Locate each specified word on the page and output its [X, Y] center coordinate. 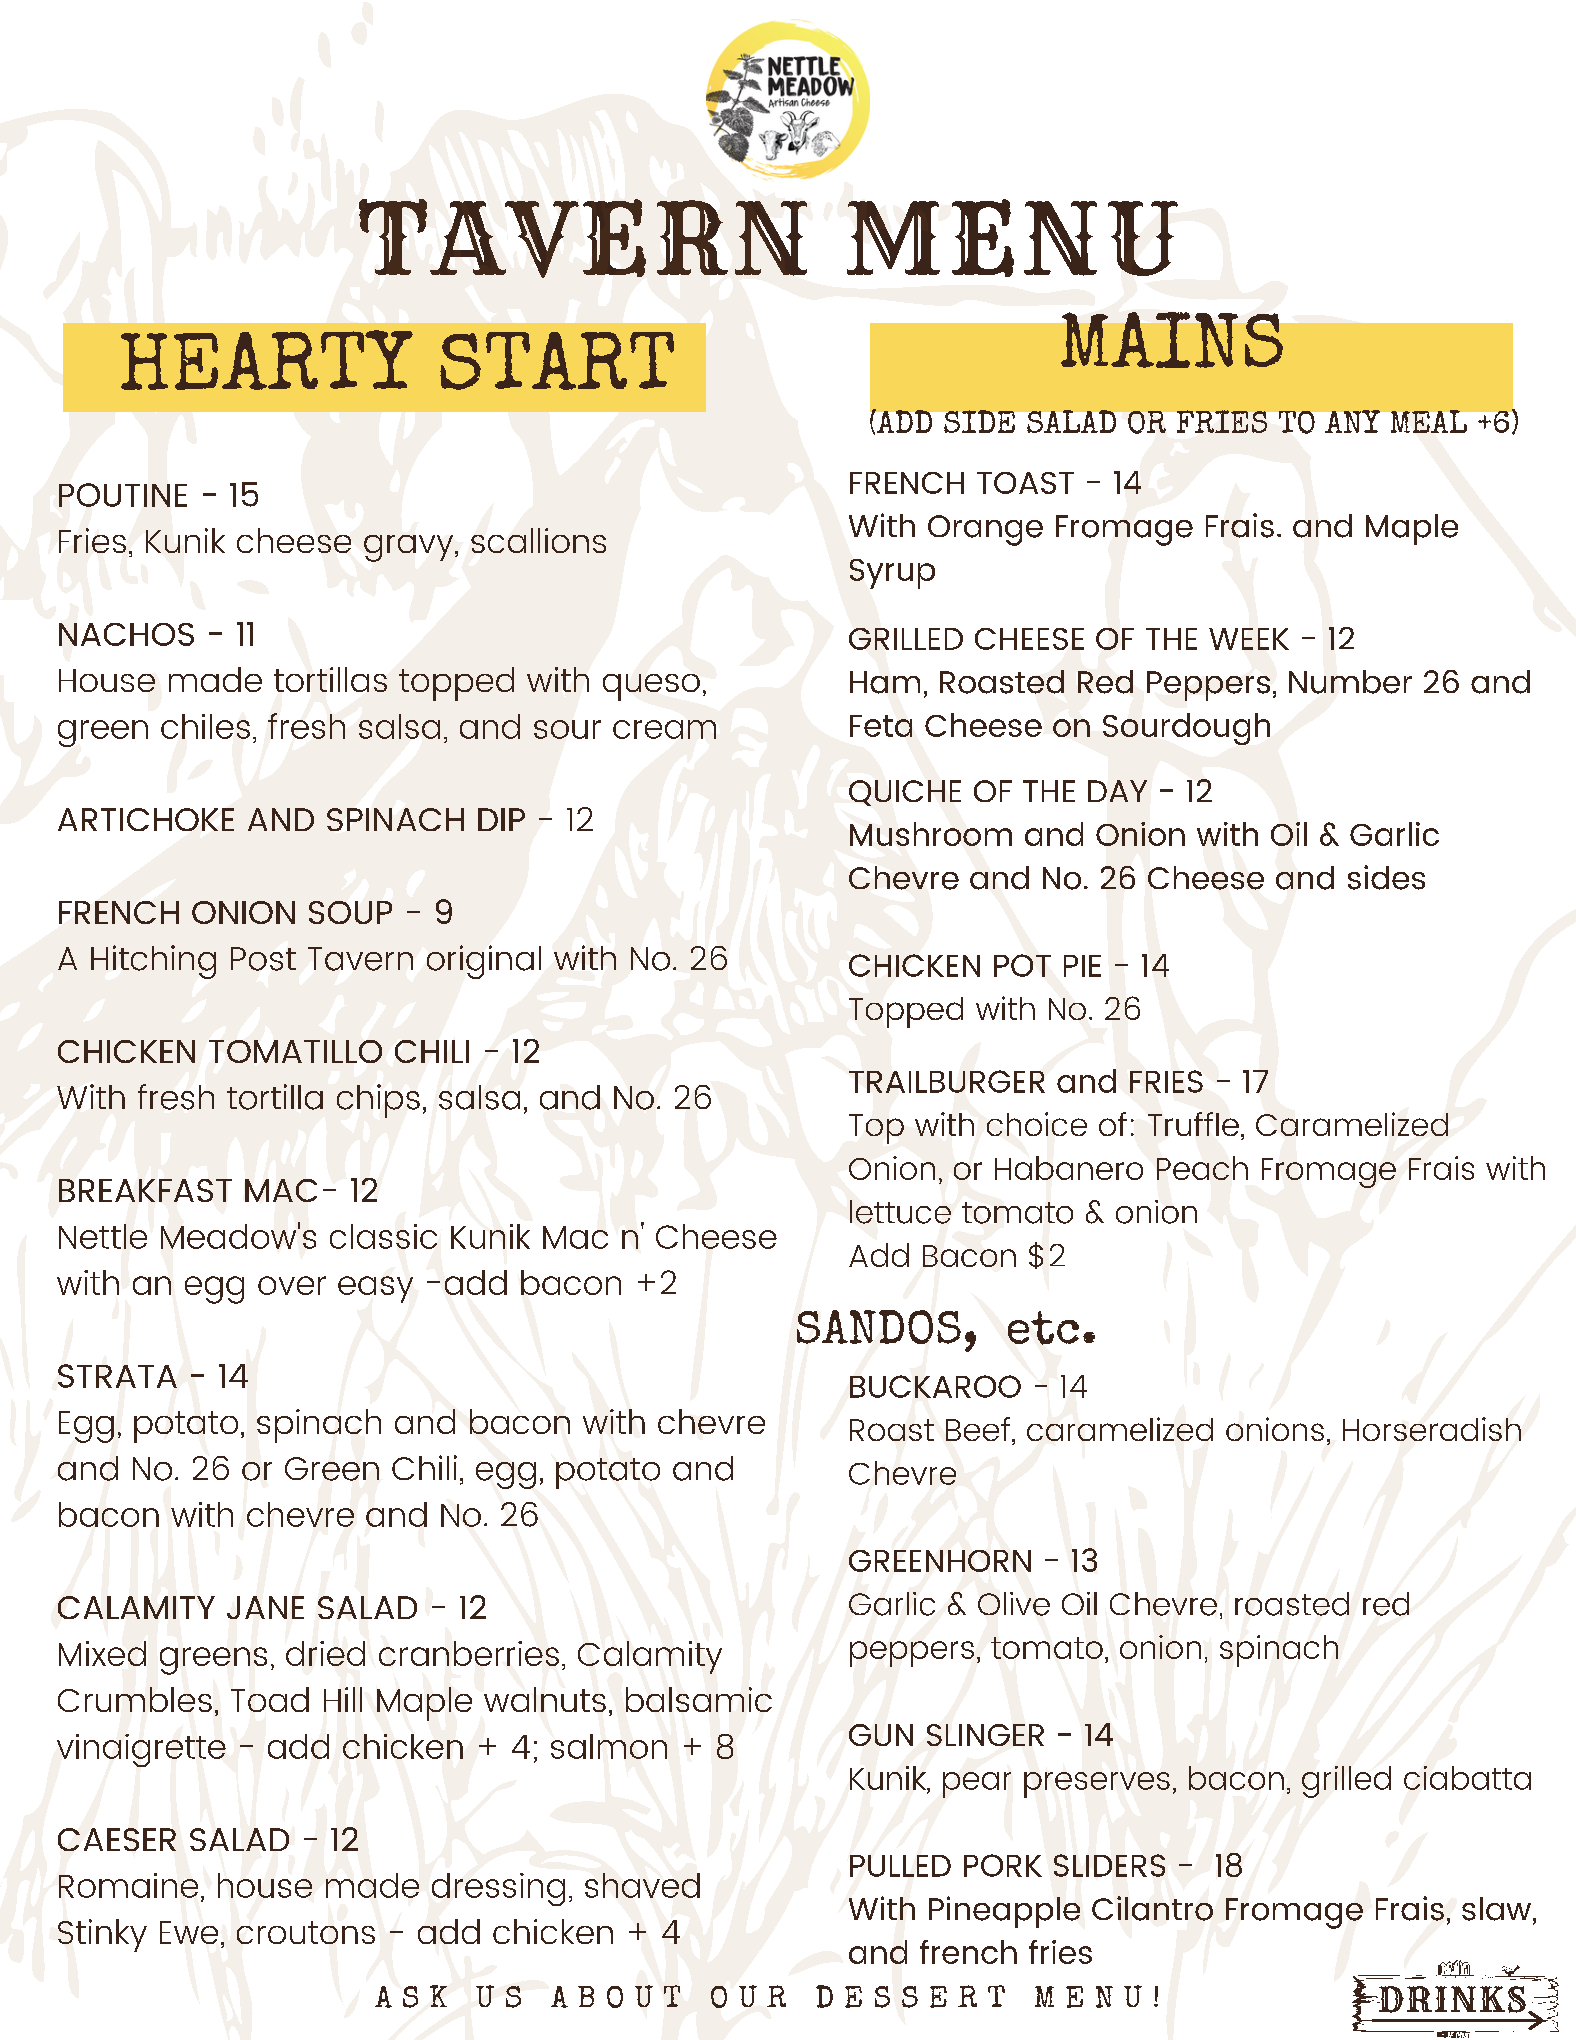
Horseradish [1432, 1429]
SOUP [350, 912]
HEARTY [267, 360]
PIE [1082, 966]
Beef [978, 1429]
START [557, 361]
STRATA [117, 1376]
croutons [306, 1932]
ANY [1352, 421]
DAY [1117, 791]
